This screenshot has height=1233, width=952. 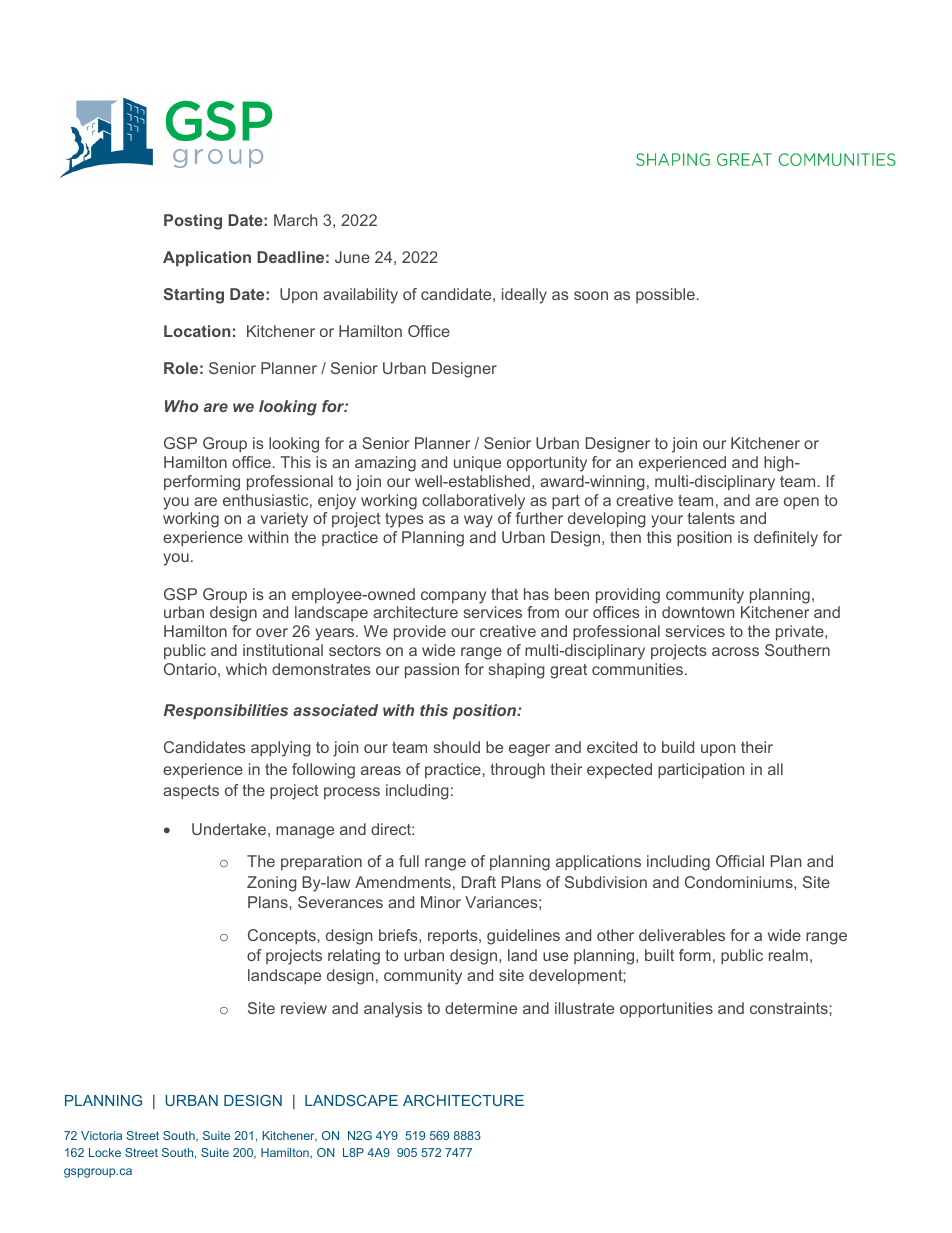 I want to click on Official, so click(x=740, y=861).
